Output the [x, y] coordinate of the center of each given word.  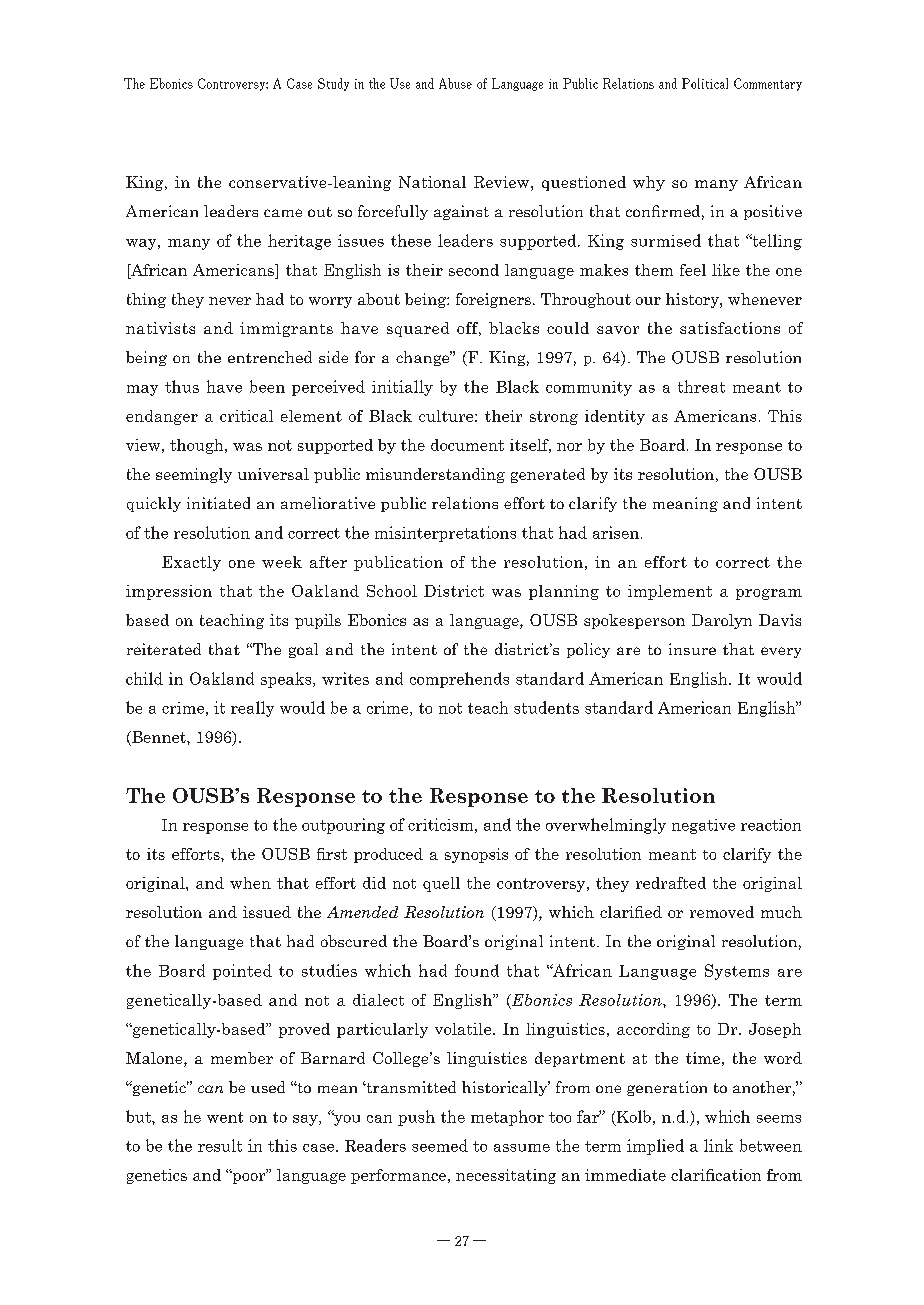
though [198, 446]
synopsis [476, 855]
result [220, 1145]
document [467, 445]
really [252, 709]
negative [703, 826]
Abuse [455, 83]
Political [705, 83]
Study [333, 84]
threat [701, 386]
